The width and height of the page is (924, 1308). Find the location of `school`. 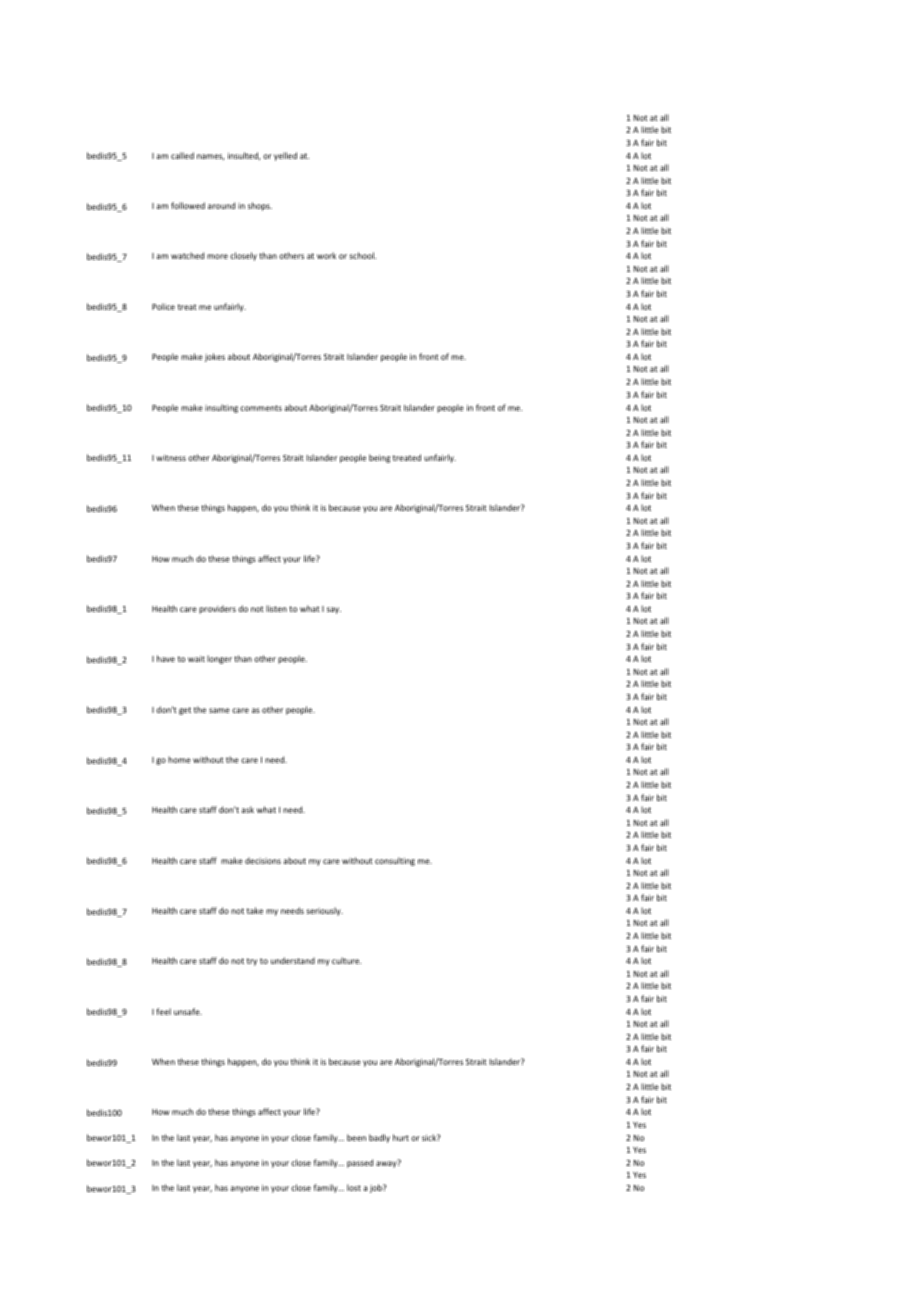

school is located at coordinates (362, 255).
